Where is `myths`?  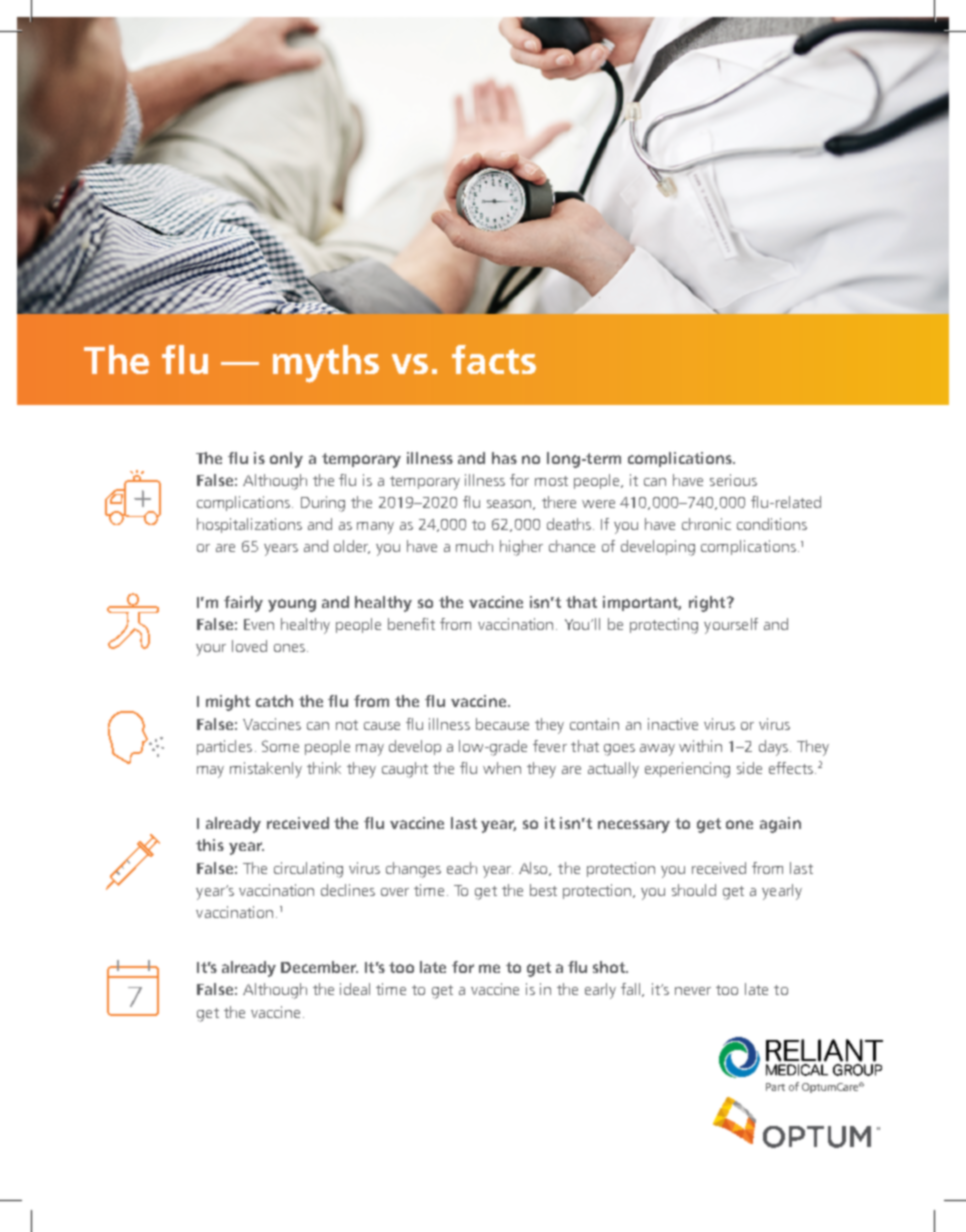 myths is located at coordinates (326, 364).
